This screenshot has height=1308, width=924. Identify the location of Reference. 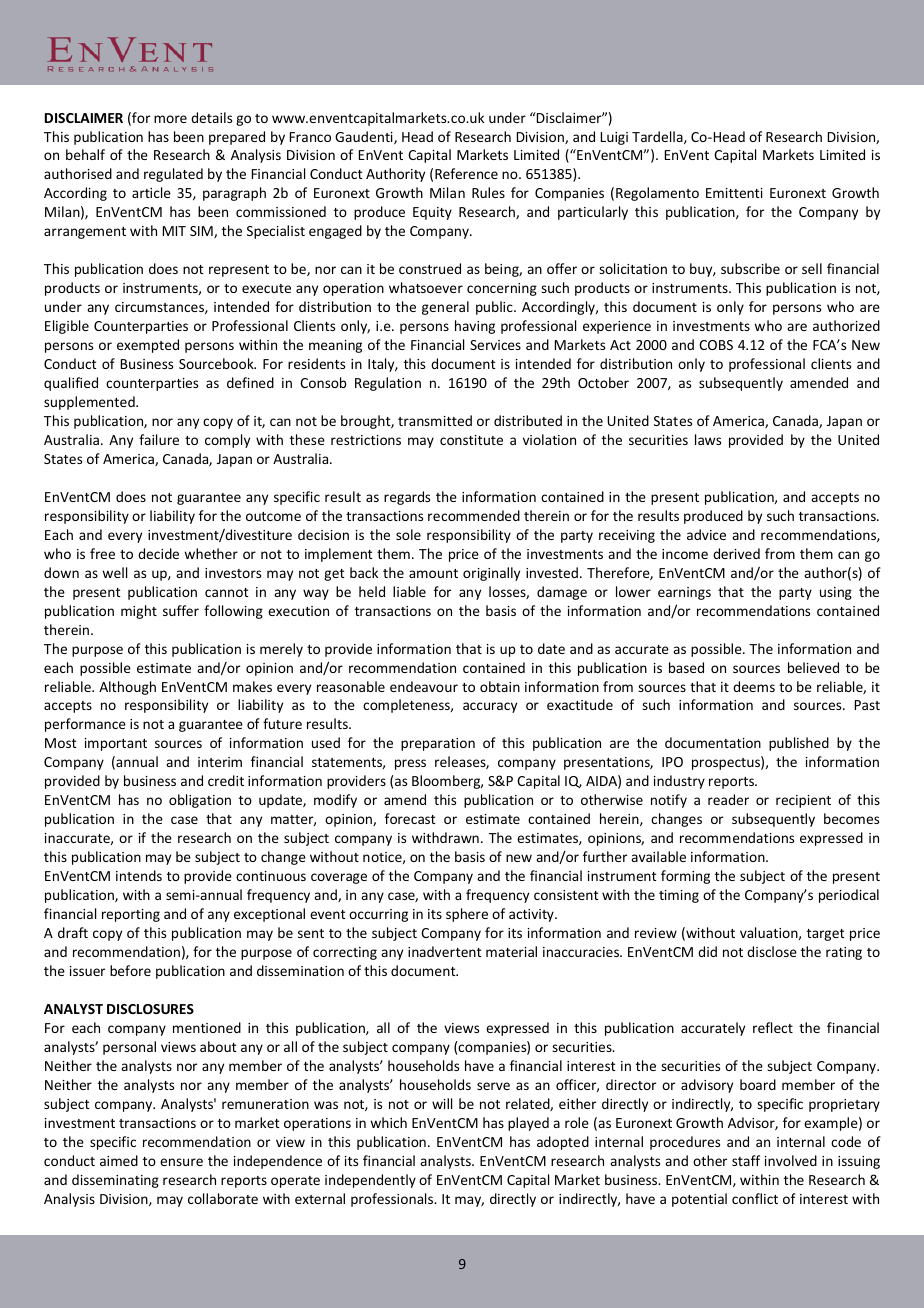
(466, 173).
